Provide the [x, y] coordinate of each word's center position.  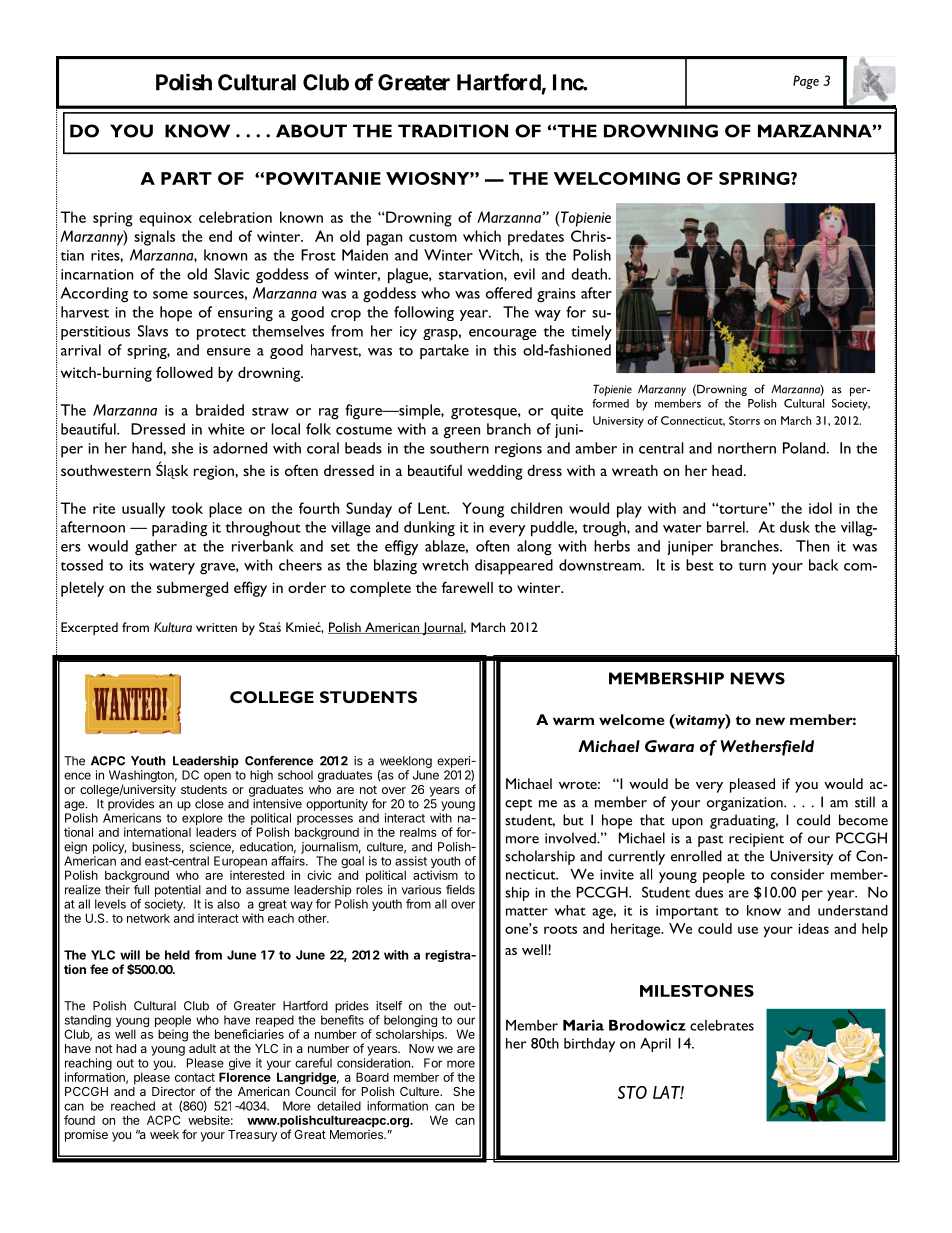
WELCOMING [617, 178]
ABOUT [311, 131]
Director [173, 1091]
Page [806, 82]
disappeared [514, 567]
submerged [192, 589]
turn [752, 566]
